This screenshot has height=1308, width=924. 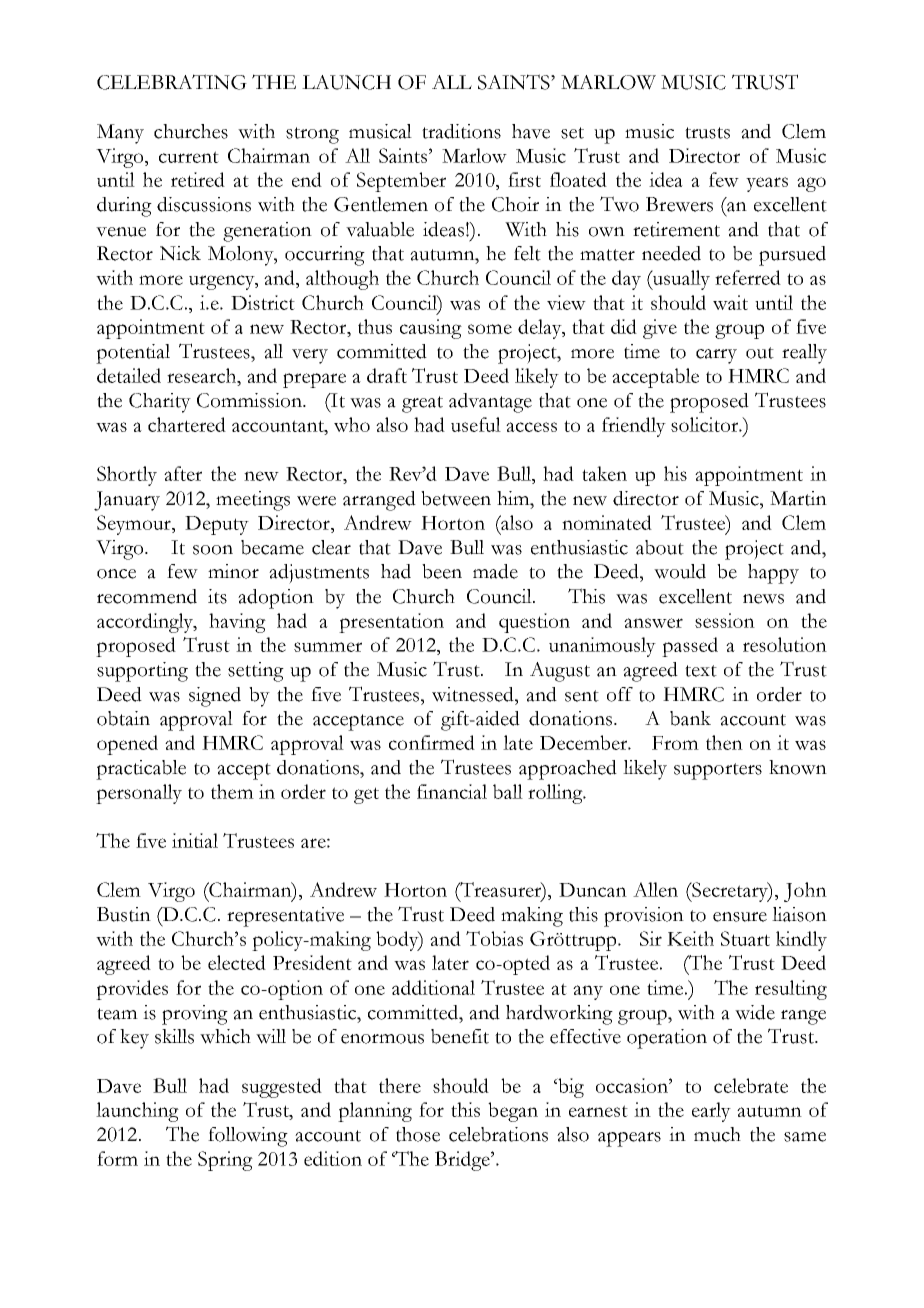 What do you see at coordinates (474, 694) in the screenshot?
I see `witnessed` at bounding box center [474, 694].
